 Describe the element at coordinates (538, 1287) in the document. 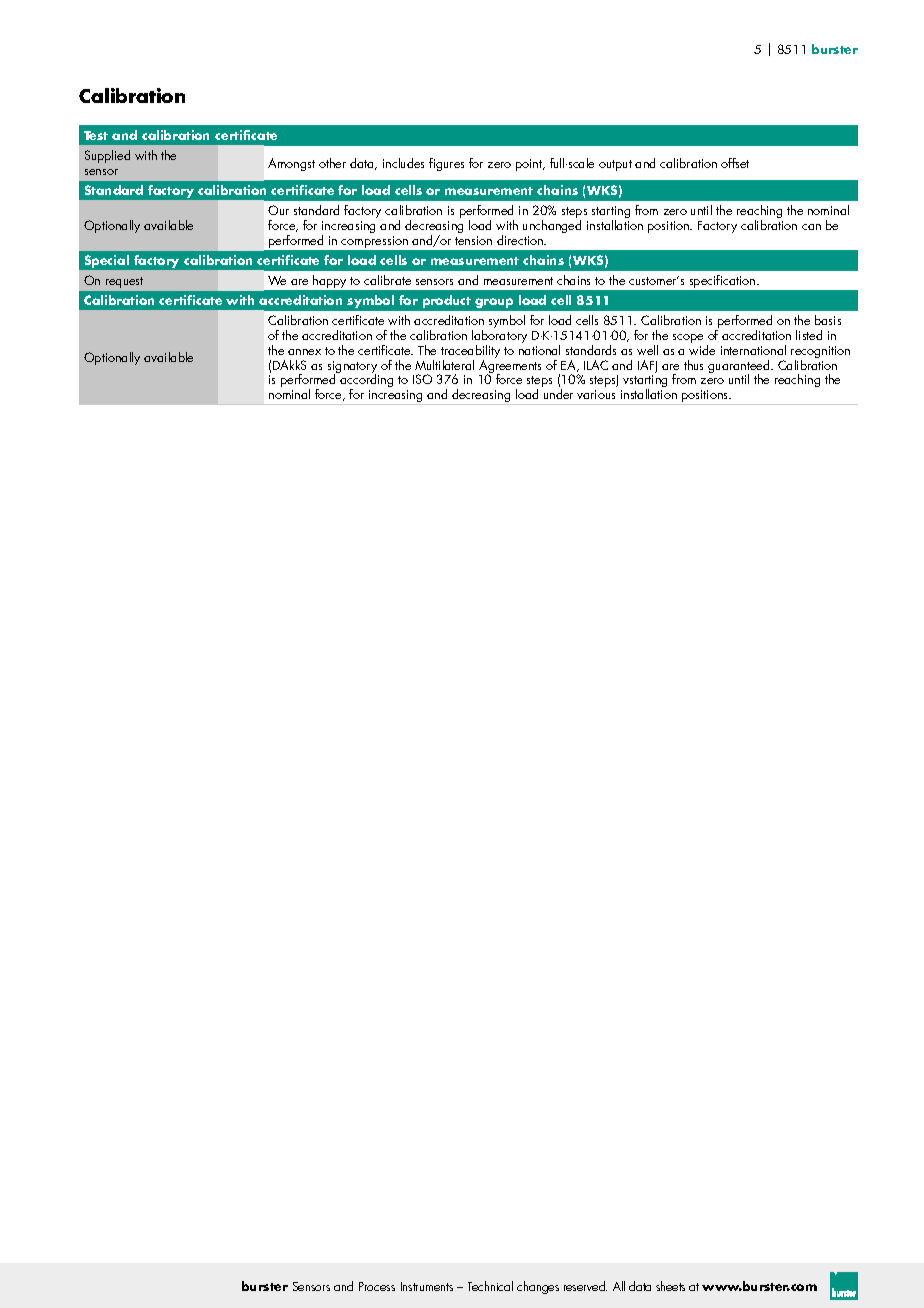

I see `changes` at that location.
